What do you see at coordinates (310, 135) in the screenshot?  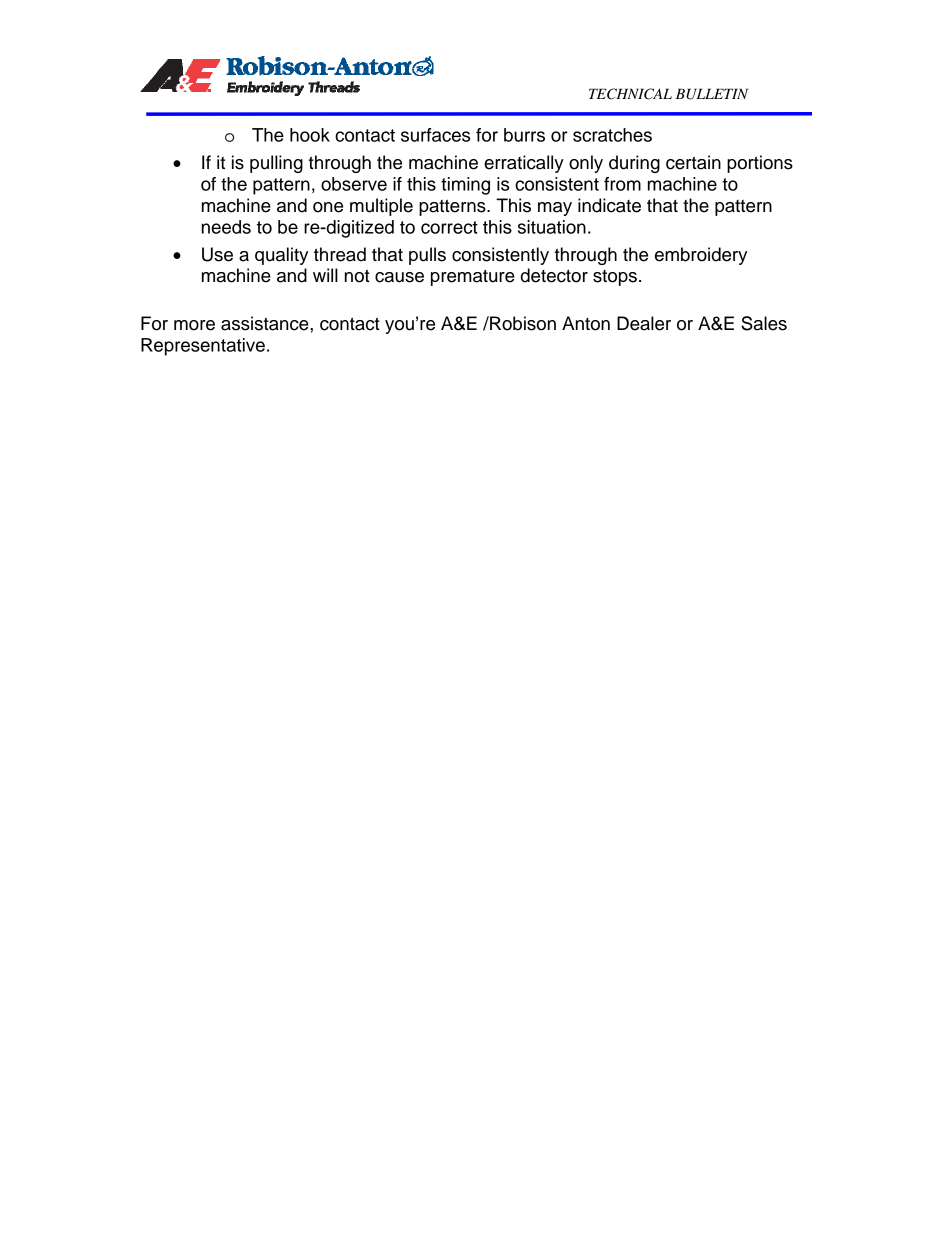 I see `hook` at bounding box center [310, 135].
